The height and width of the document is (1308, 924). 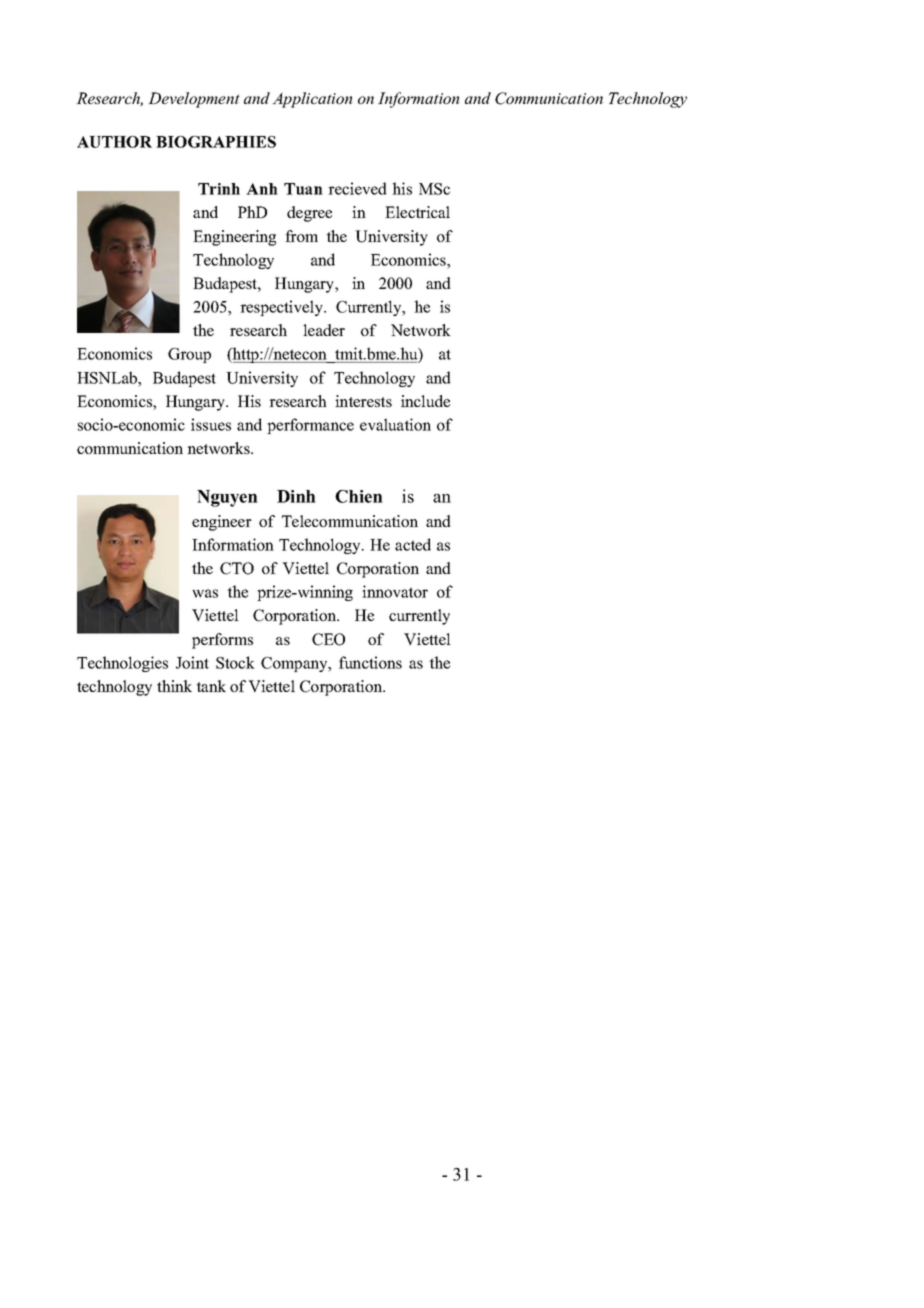 I want to click on Nguyen, so click(x=227, y=498).
